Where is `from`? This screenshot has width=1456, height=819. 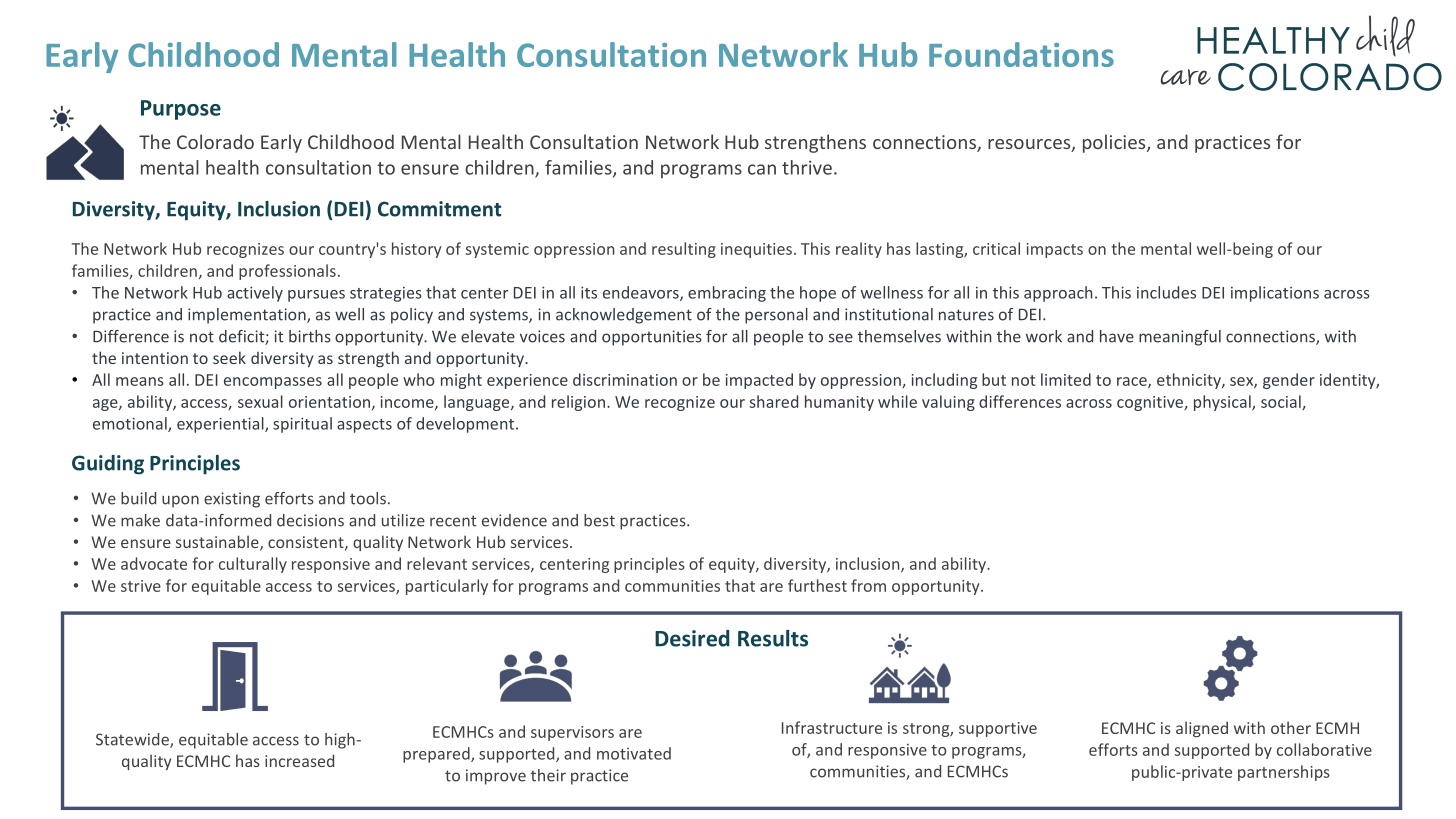
from is located at coordinates (868, 585).
